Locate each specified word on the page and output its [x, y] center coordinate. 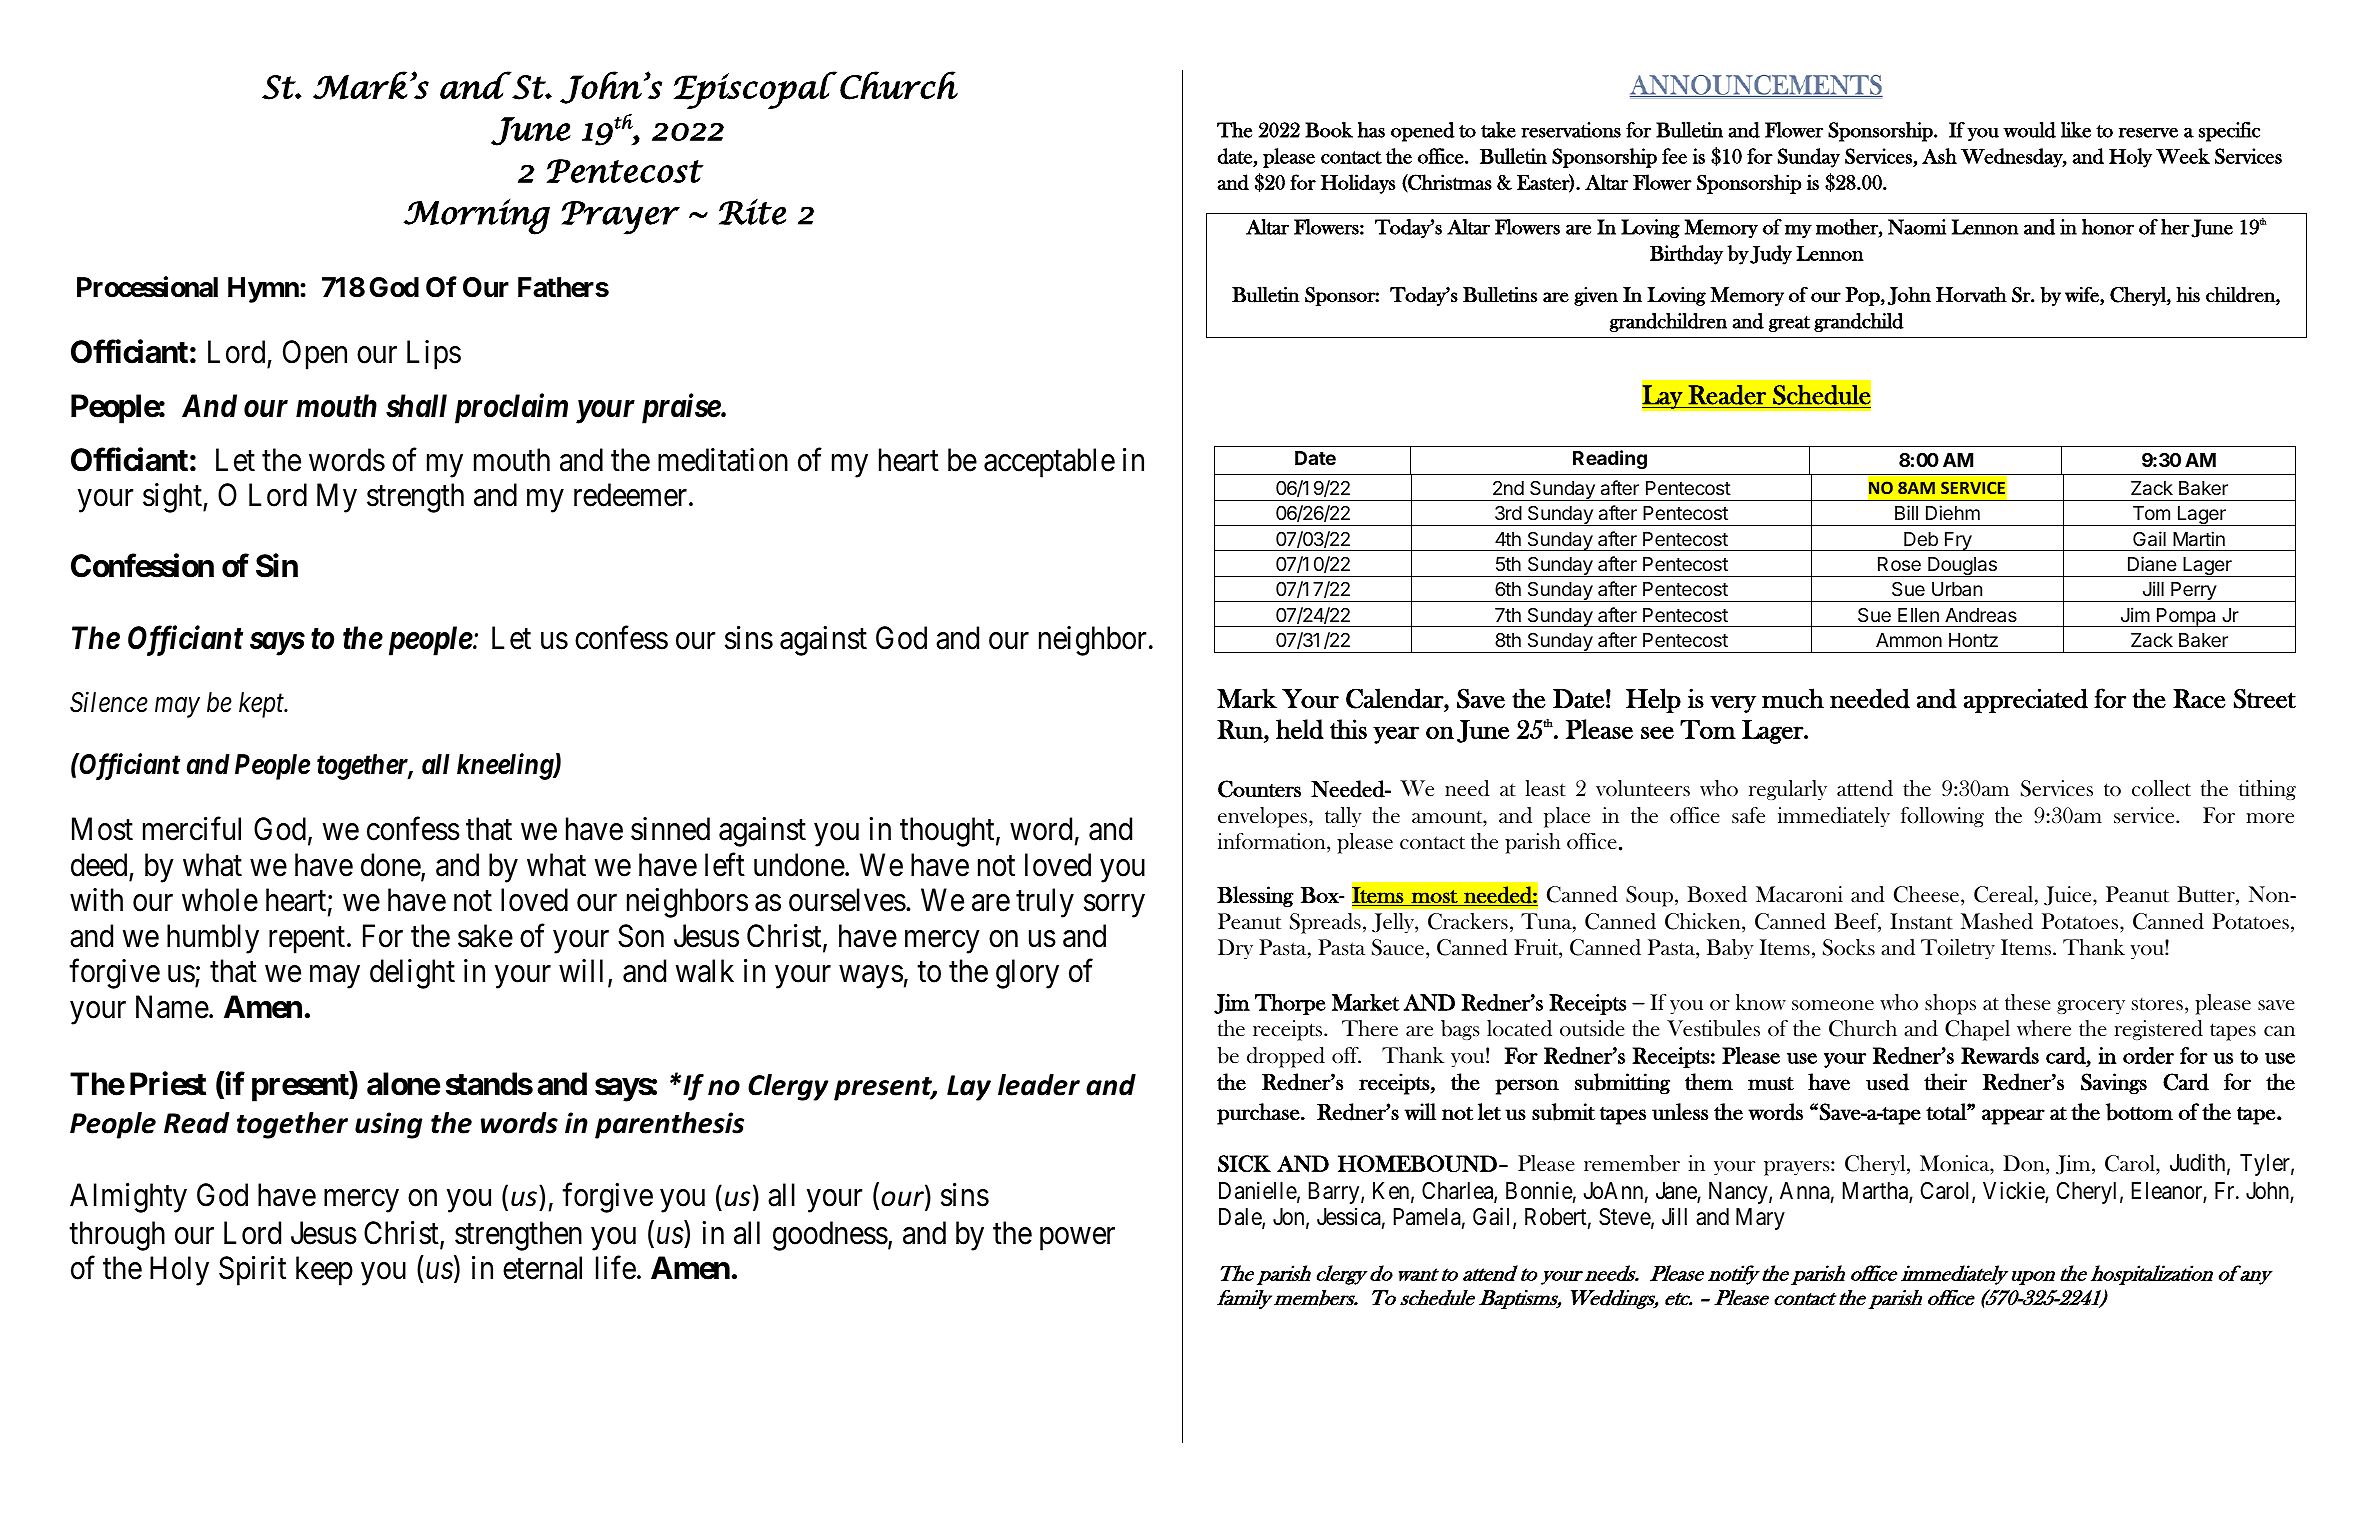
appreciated [2026, 700]
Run [1241, 729]
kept [263, 705]
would [2029, 130]
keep [324, 1271]
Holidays [1358, 184]
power [1077, 1239]
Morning [476, 217]
